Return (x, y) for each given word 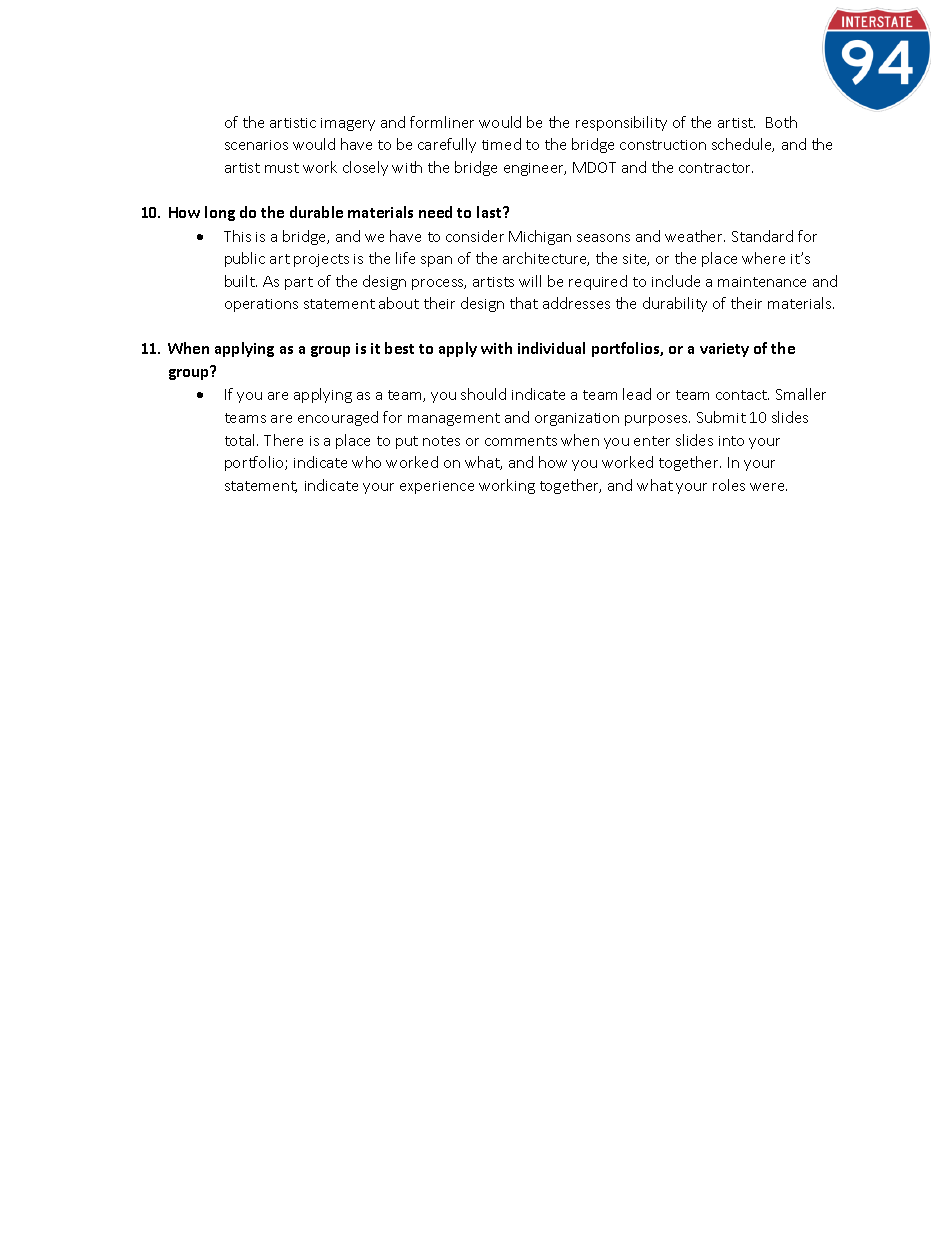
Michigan (540, 237)
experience (437, 487)
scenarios (256, 145)
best (399, 348)
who (366, 462)
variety (724, 350)
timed (501, 144)
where (763, 258)
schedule (743, 145)
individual (551, 348)
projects (321, 260)
